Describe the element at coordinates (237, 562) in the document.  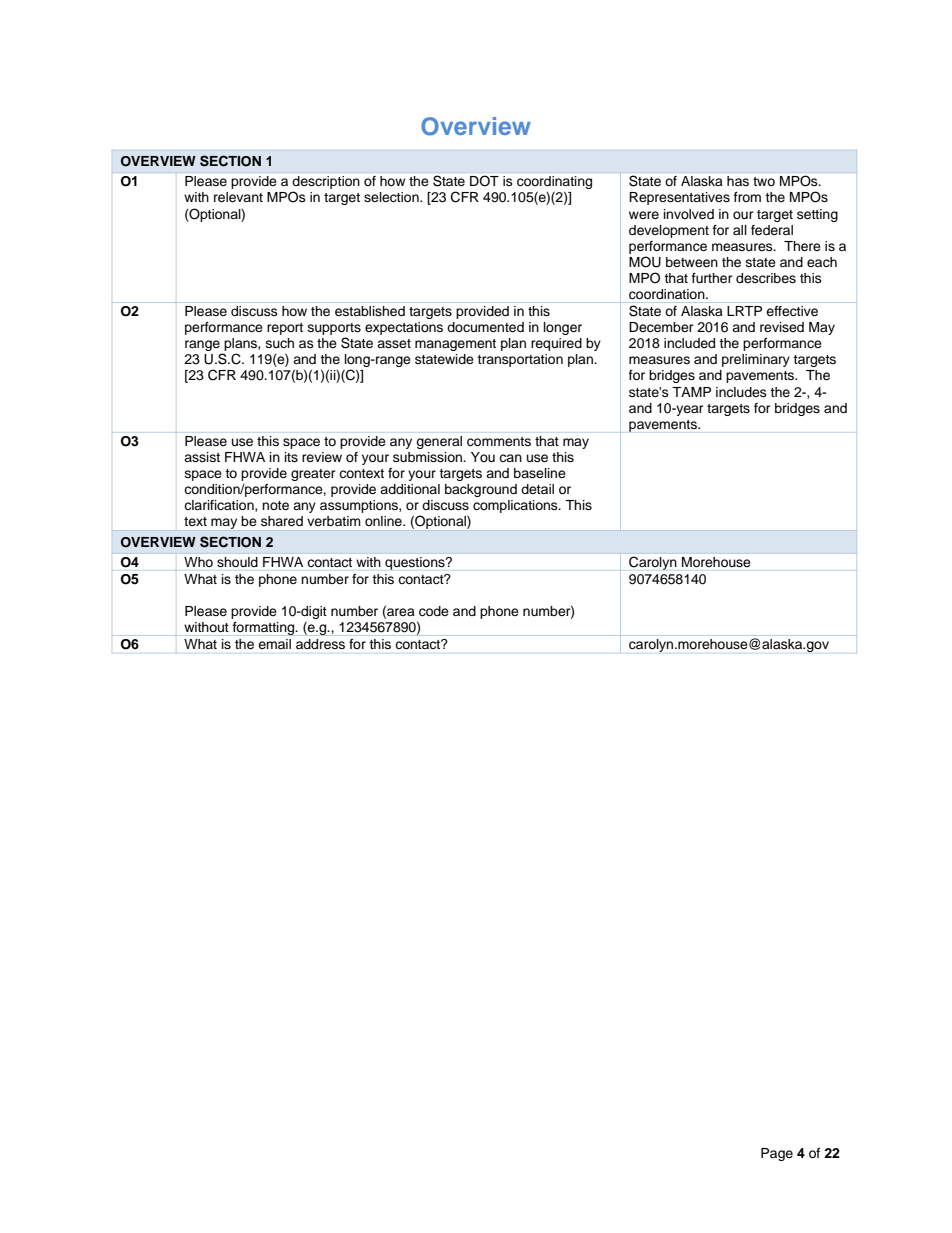
I see `should` at that location.
